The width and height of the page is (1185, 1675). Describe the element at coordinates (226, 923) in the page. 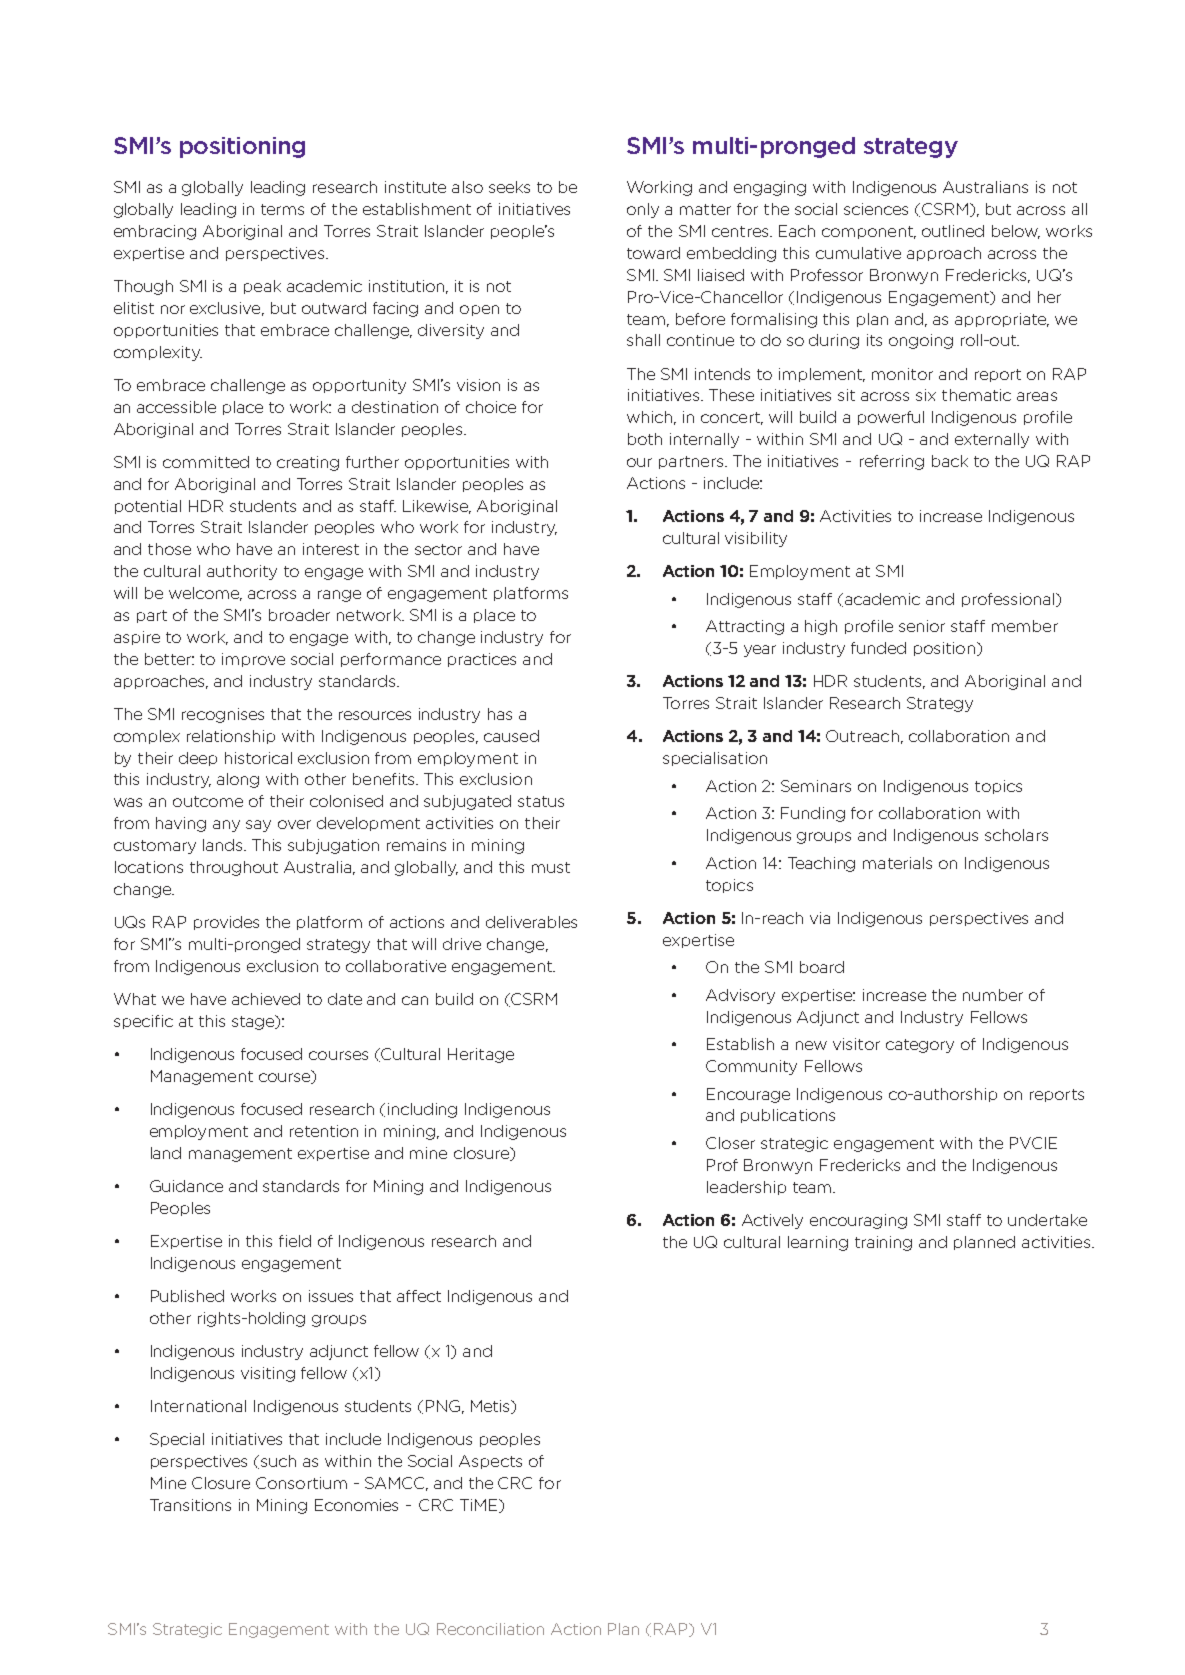

I see `provides` at that location.
